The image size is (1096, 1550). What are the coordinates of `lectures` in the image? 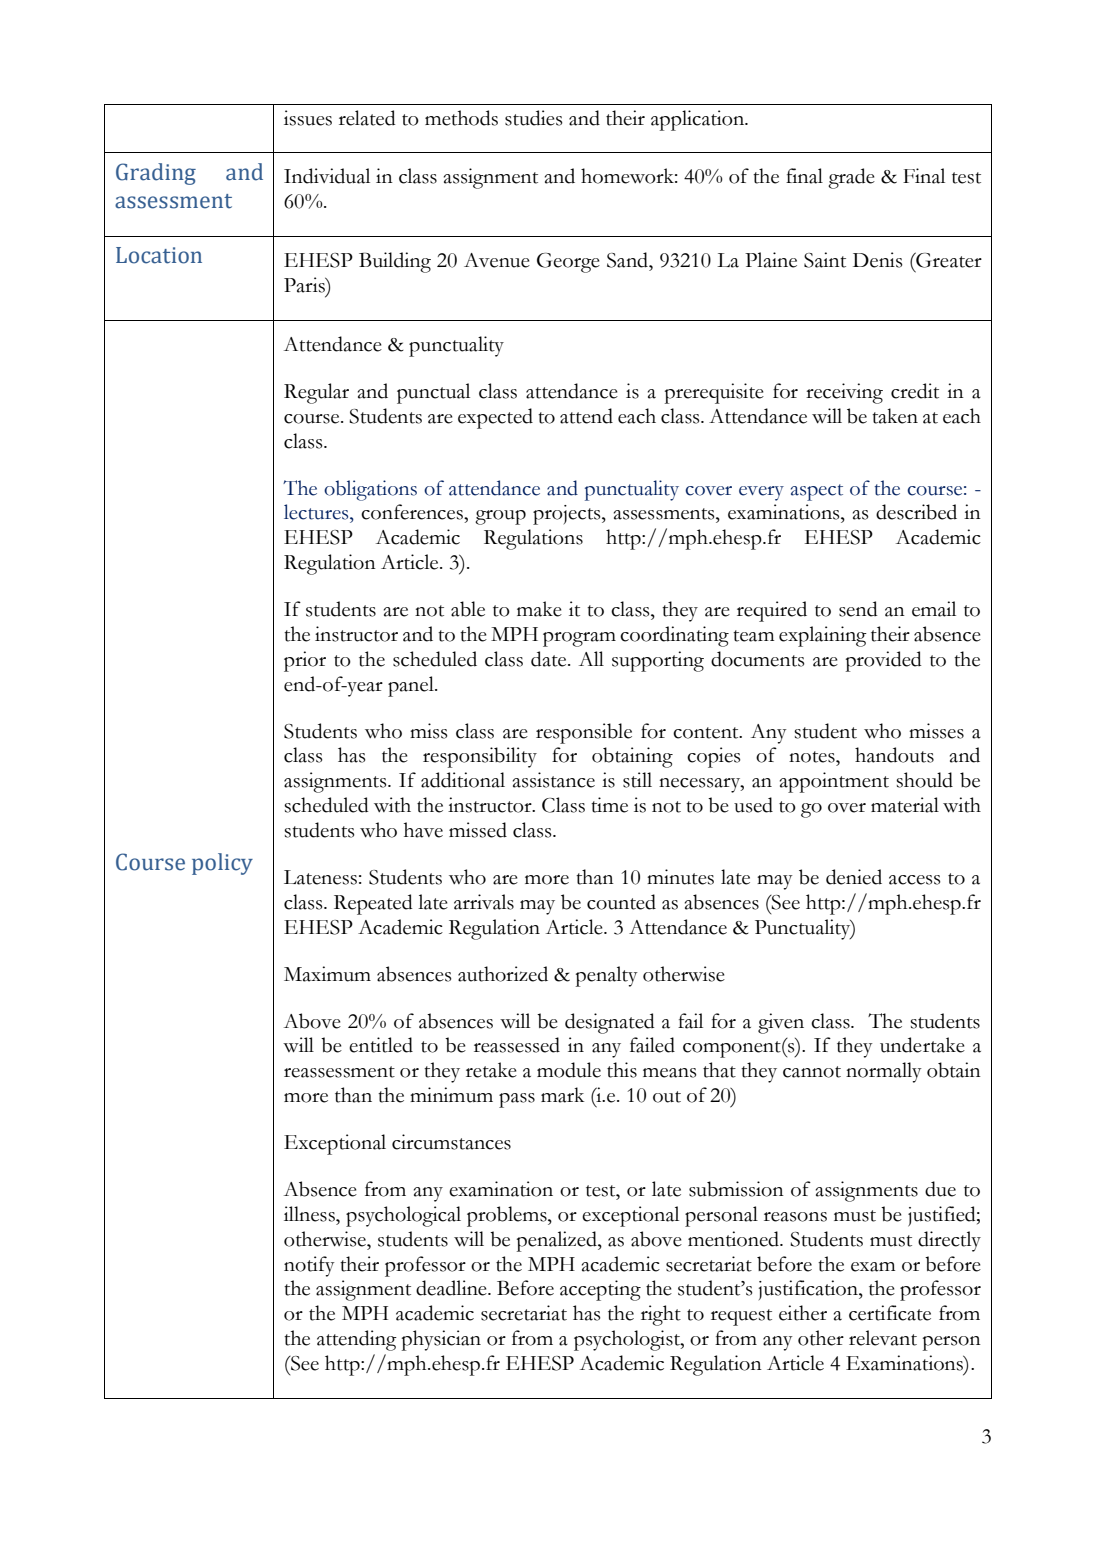 It's located at (317, 512).
